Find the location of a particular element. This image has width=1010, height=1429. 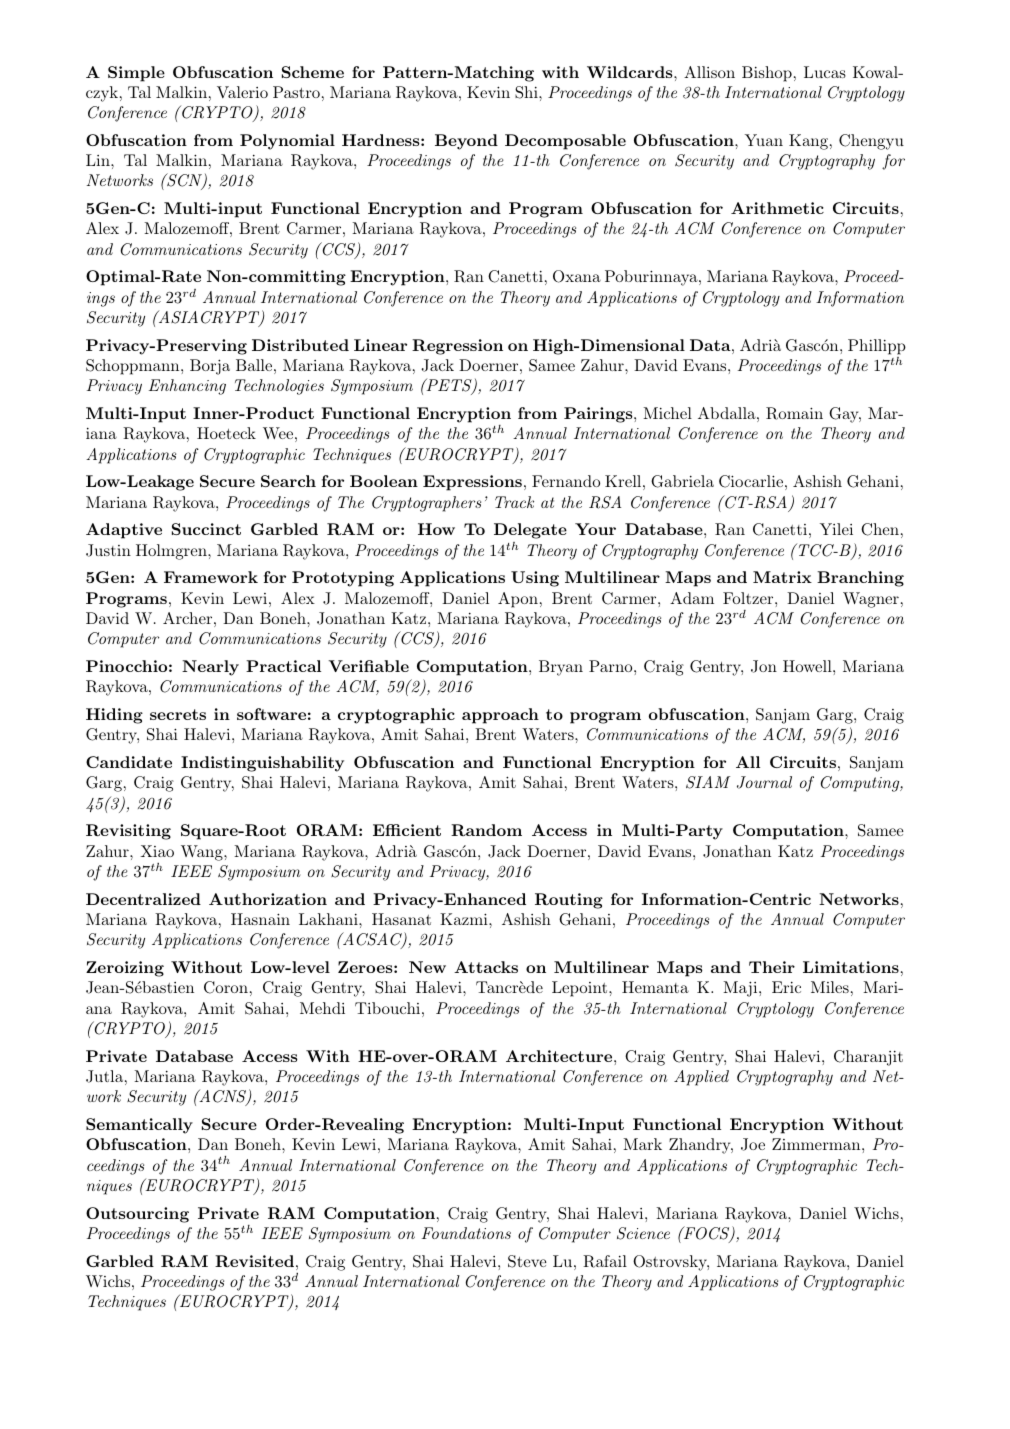

Succinct is located at coordinates (206, 529).
